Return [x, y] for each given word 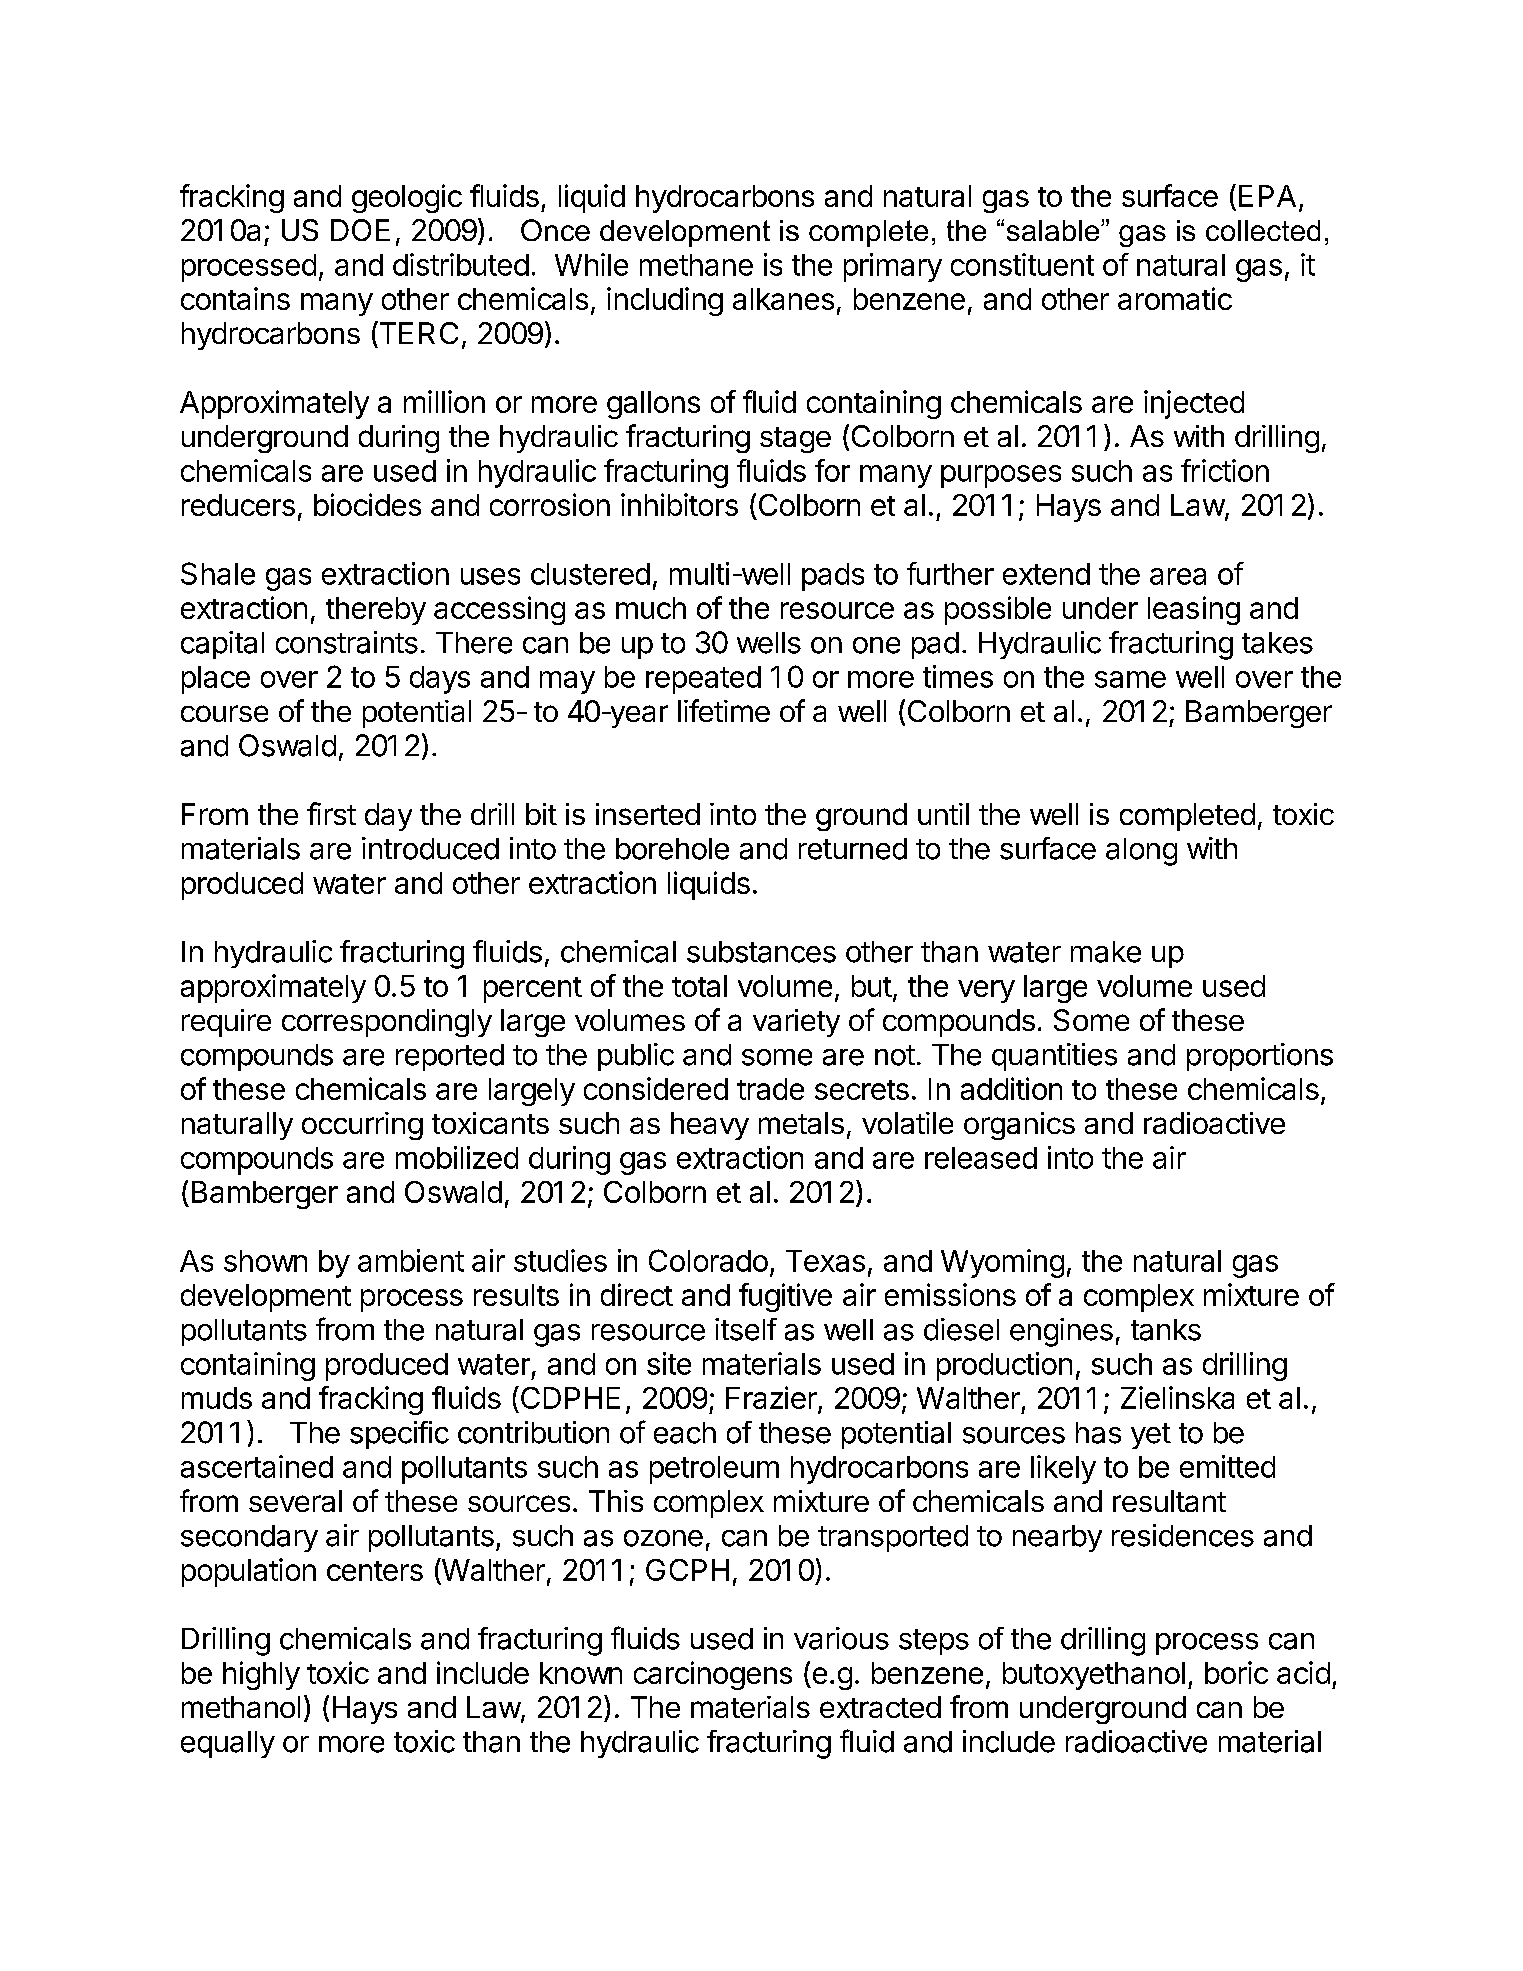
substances [761, 952]
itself [746, 1329]
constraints [347, 642]
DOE [360, 230]
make [1106, 952]
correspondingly [387, 1023]
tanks [1166, 1330]
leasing [1194, 610]
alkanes [783, 299]
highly [261, 1675]
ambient [411, 1260]
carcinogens [713, 1675]
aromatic [1175, 298]
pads [833, 577]
